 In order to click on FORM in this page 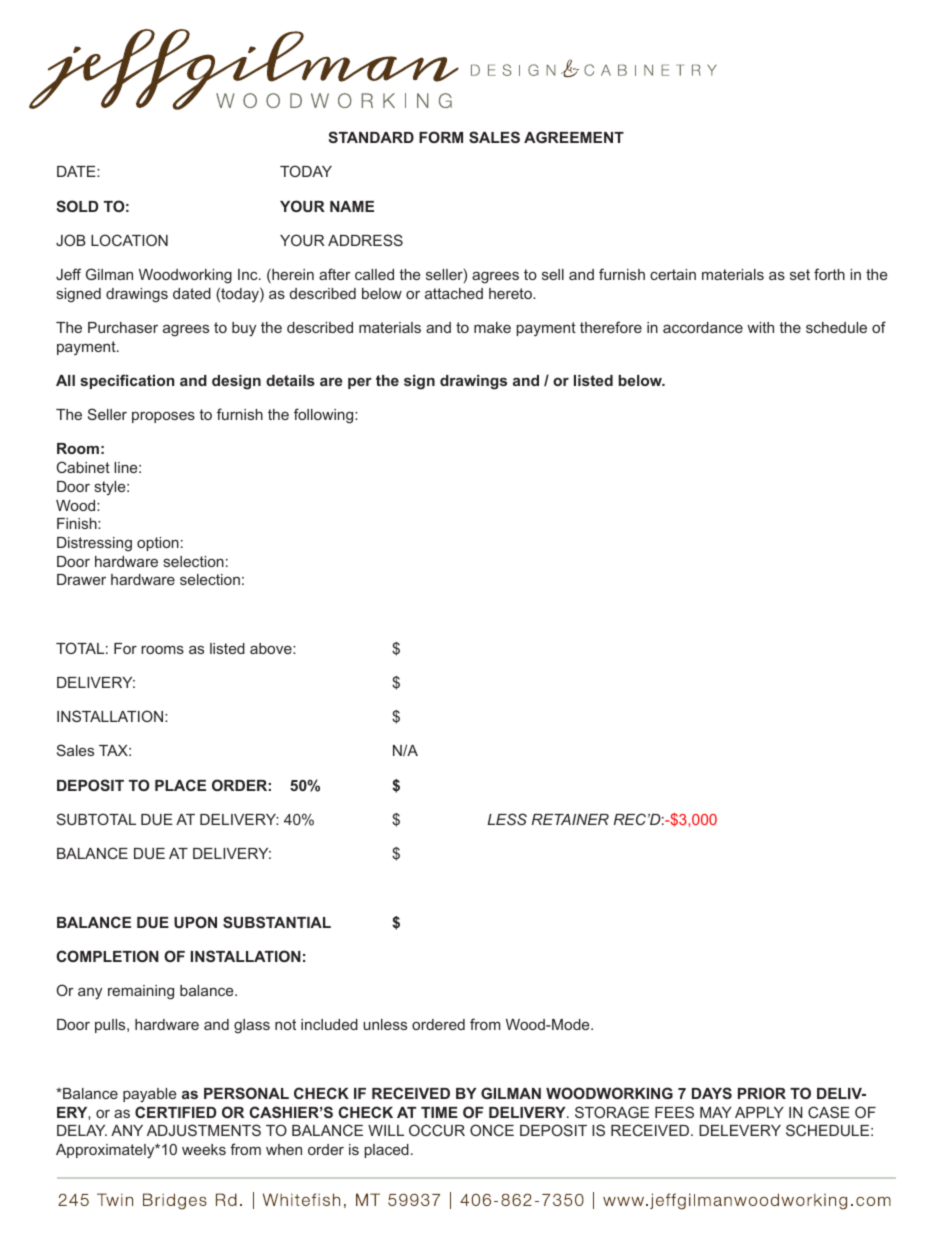, I will do `click(441, 137)`.
